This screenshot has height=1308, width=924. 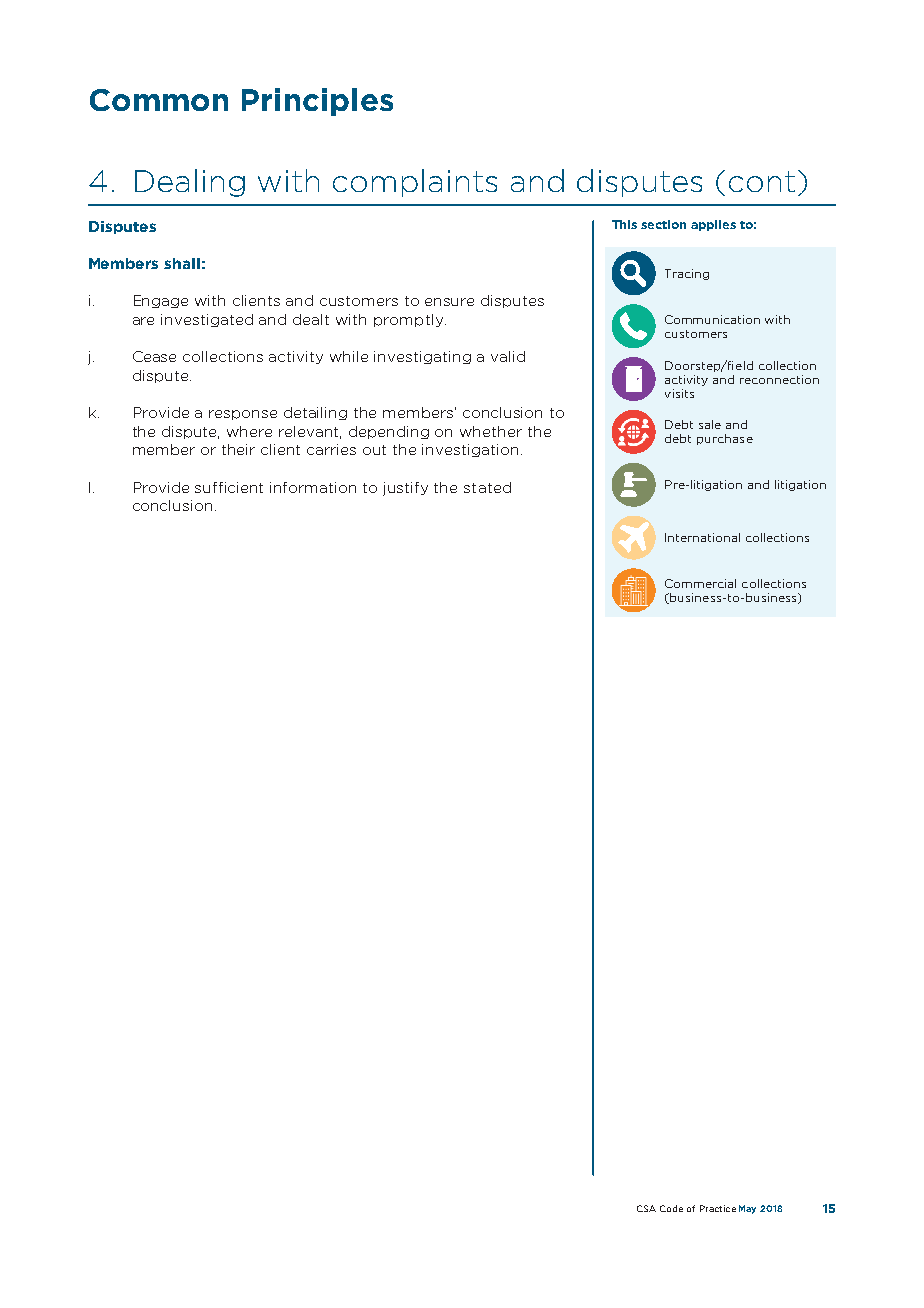 What do you see at coordinates (487, 487) in the screenshot?
I see `stated` at bounding box center [487, 487].
